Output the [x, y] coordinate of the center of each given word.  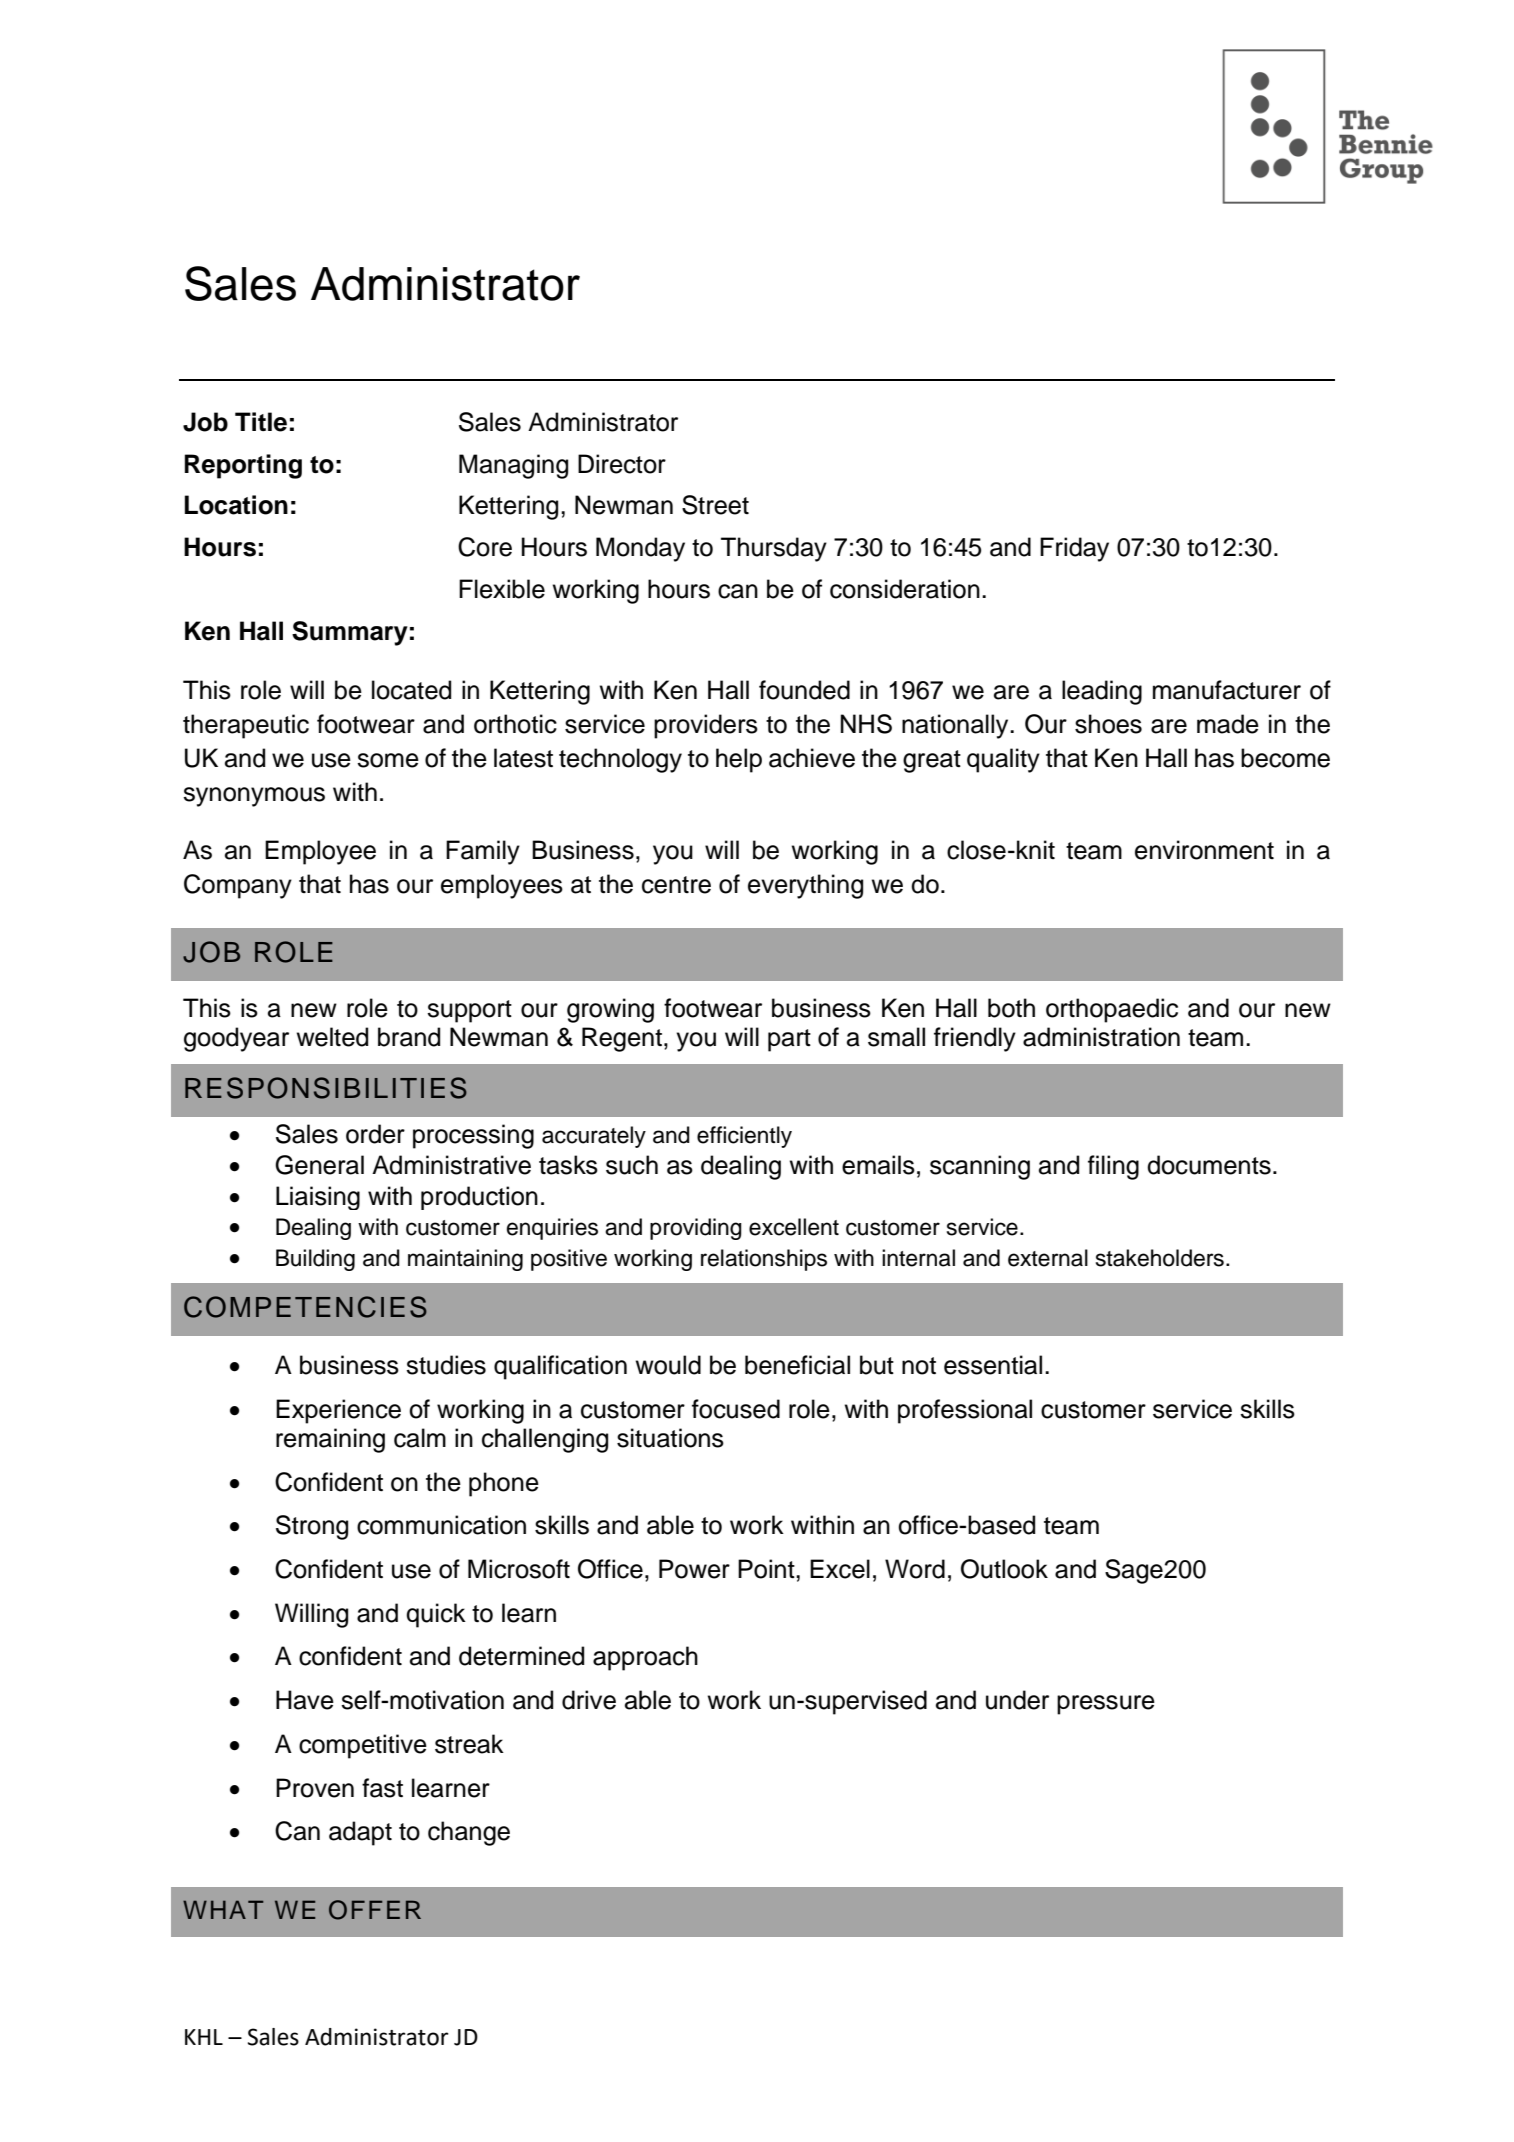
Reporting [243, 466]
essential [993, 1365]
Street [715, 505]
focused [736, 1409]
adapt [360, 1833]
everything [805, 886]
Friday [1074, 549]
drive [589, 1700]
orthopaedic [1112, 1010]
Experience [338, 1411]
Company [238, 886]
